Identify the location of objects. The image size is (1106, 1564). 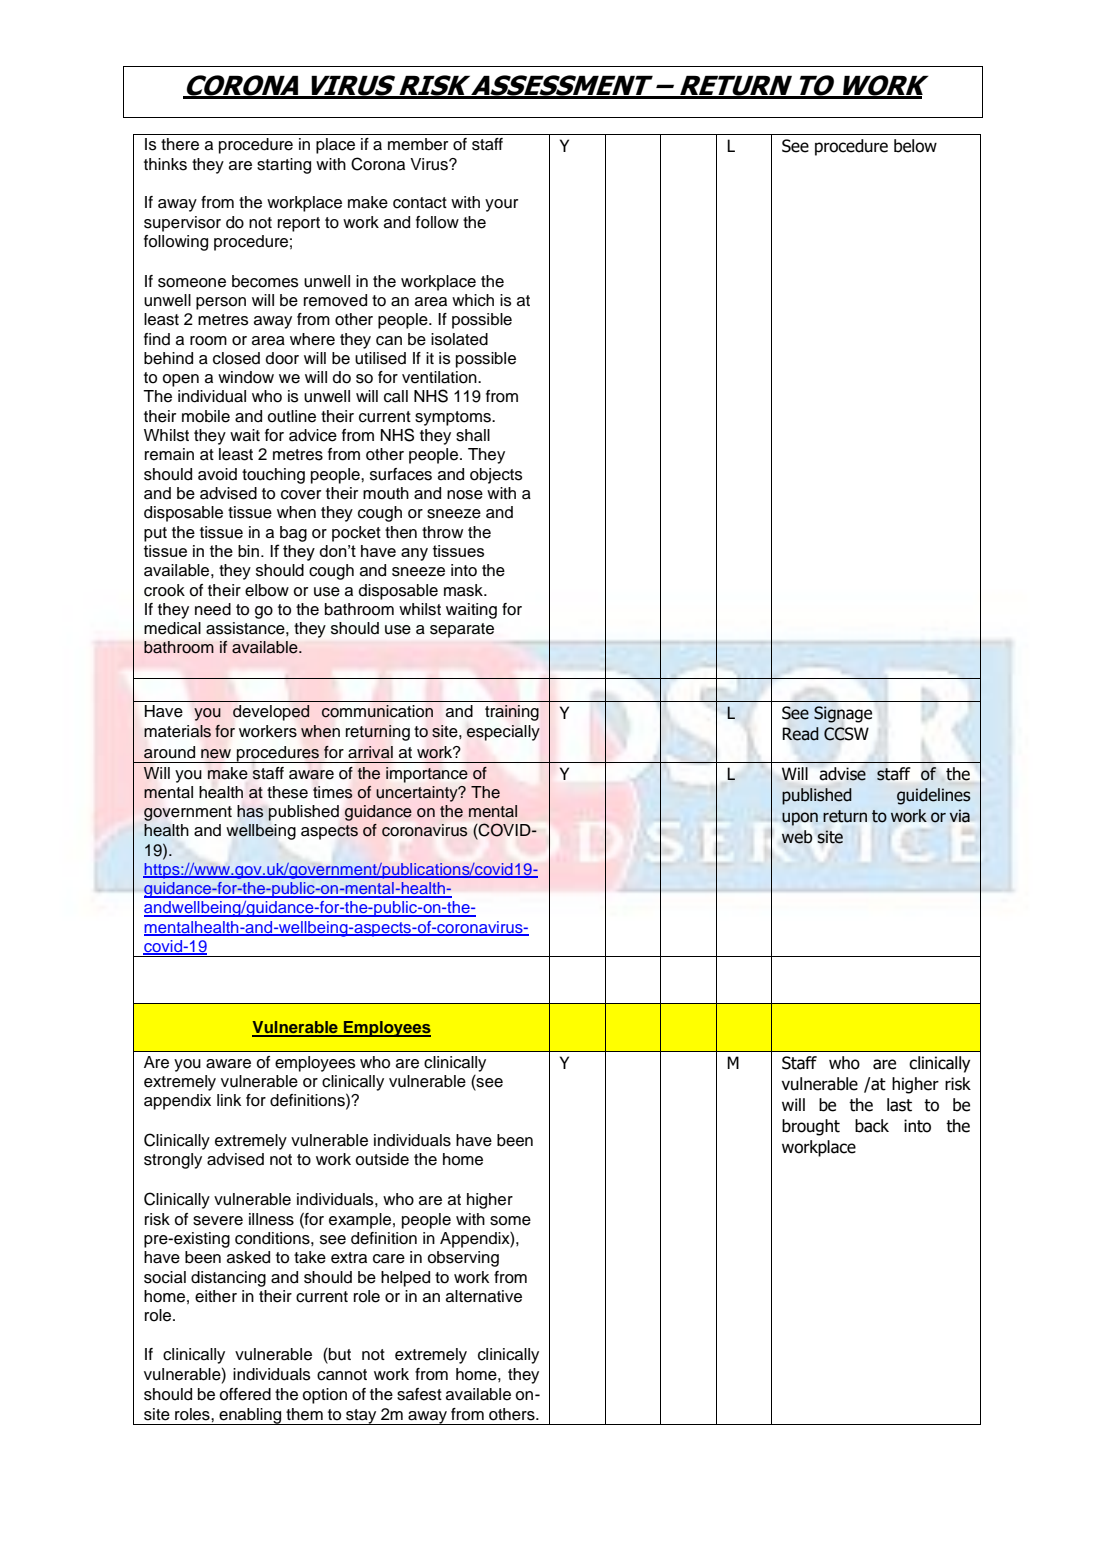
(496, 476).
